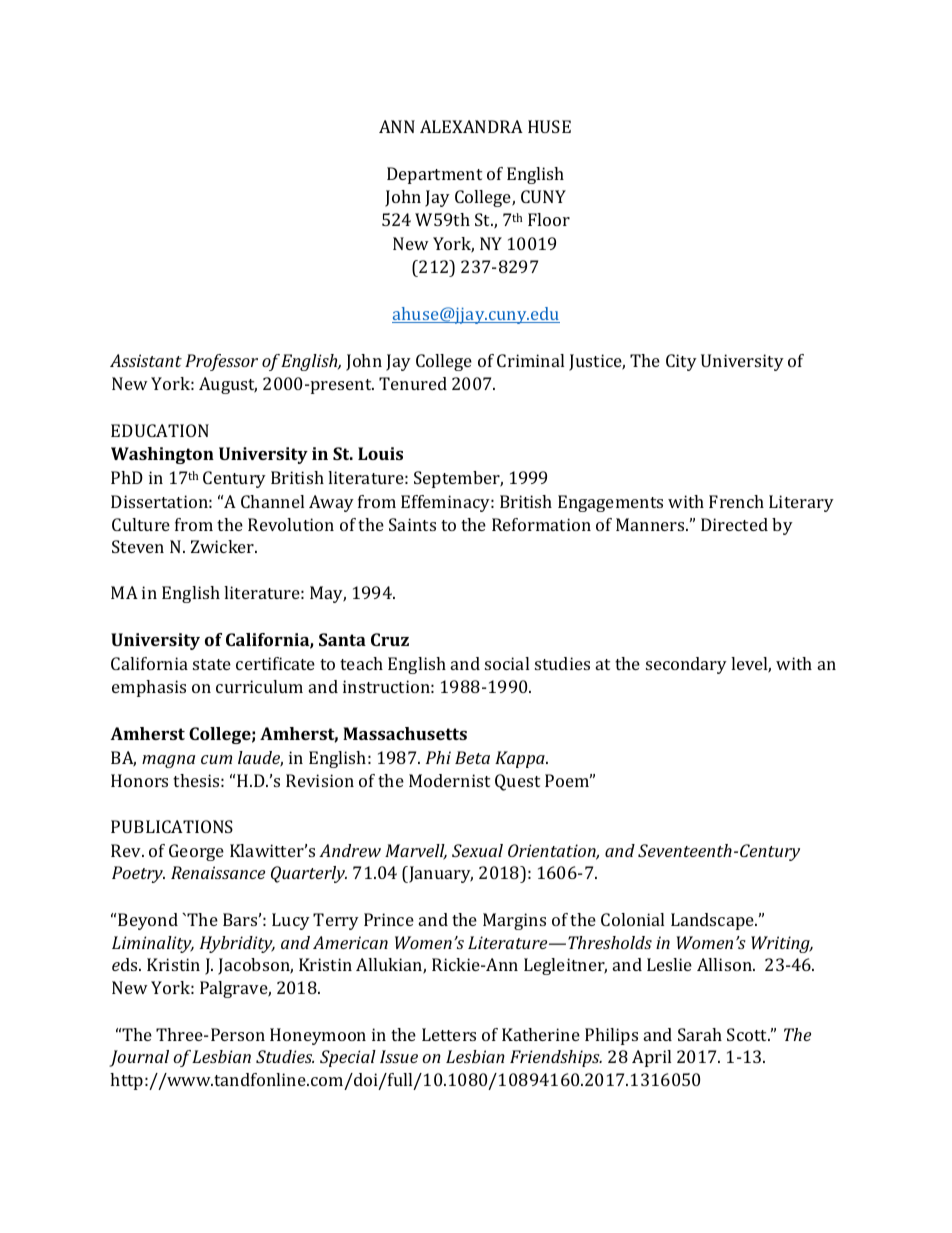  I want to click on Department, so click(434, 175).
